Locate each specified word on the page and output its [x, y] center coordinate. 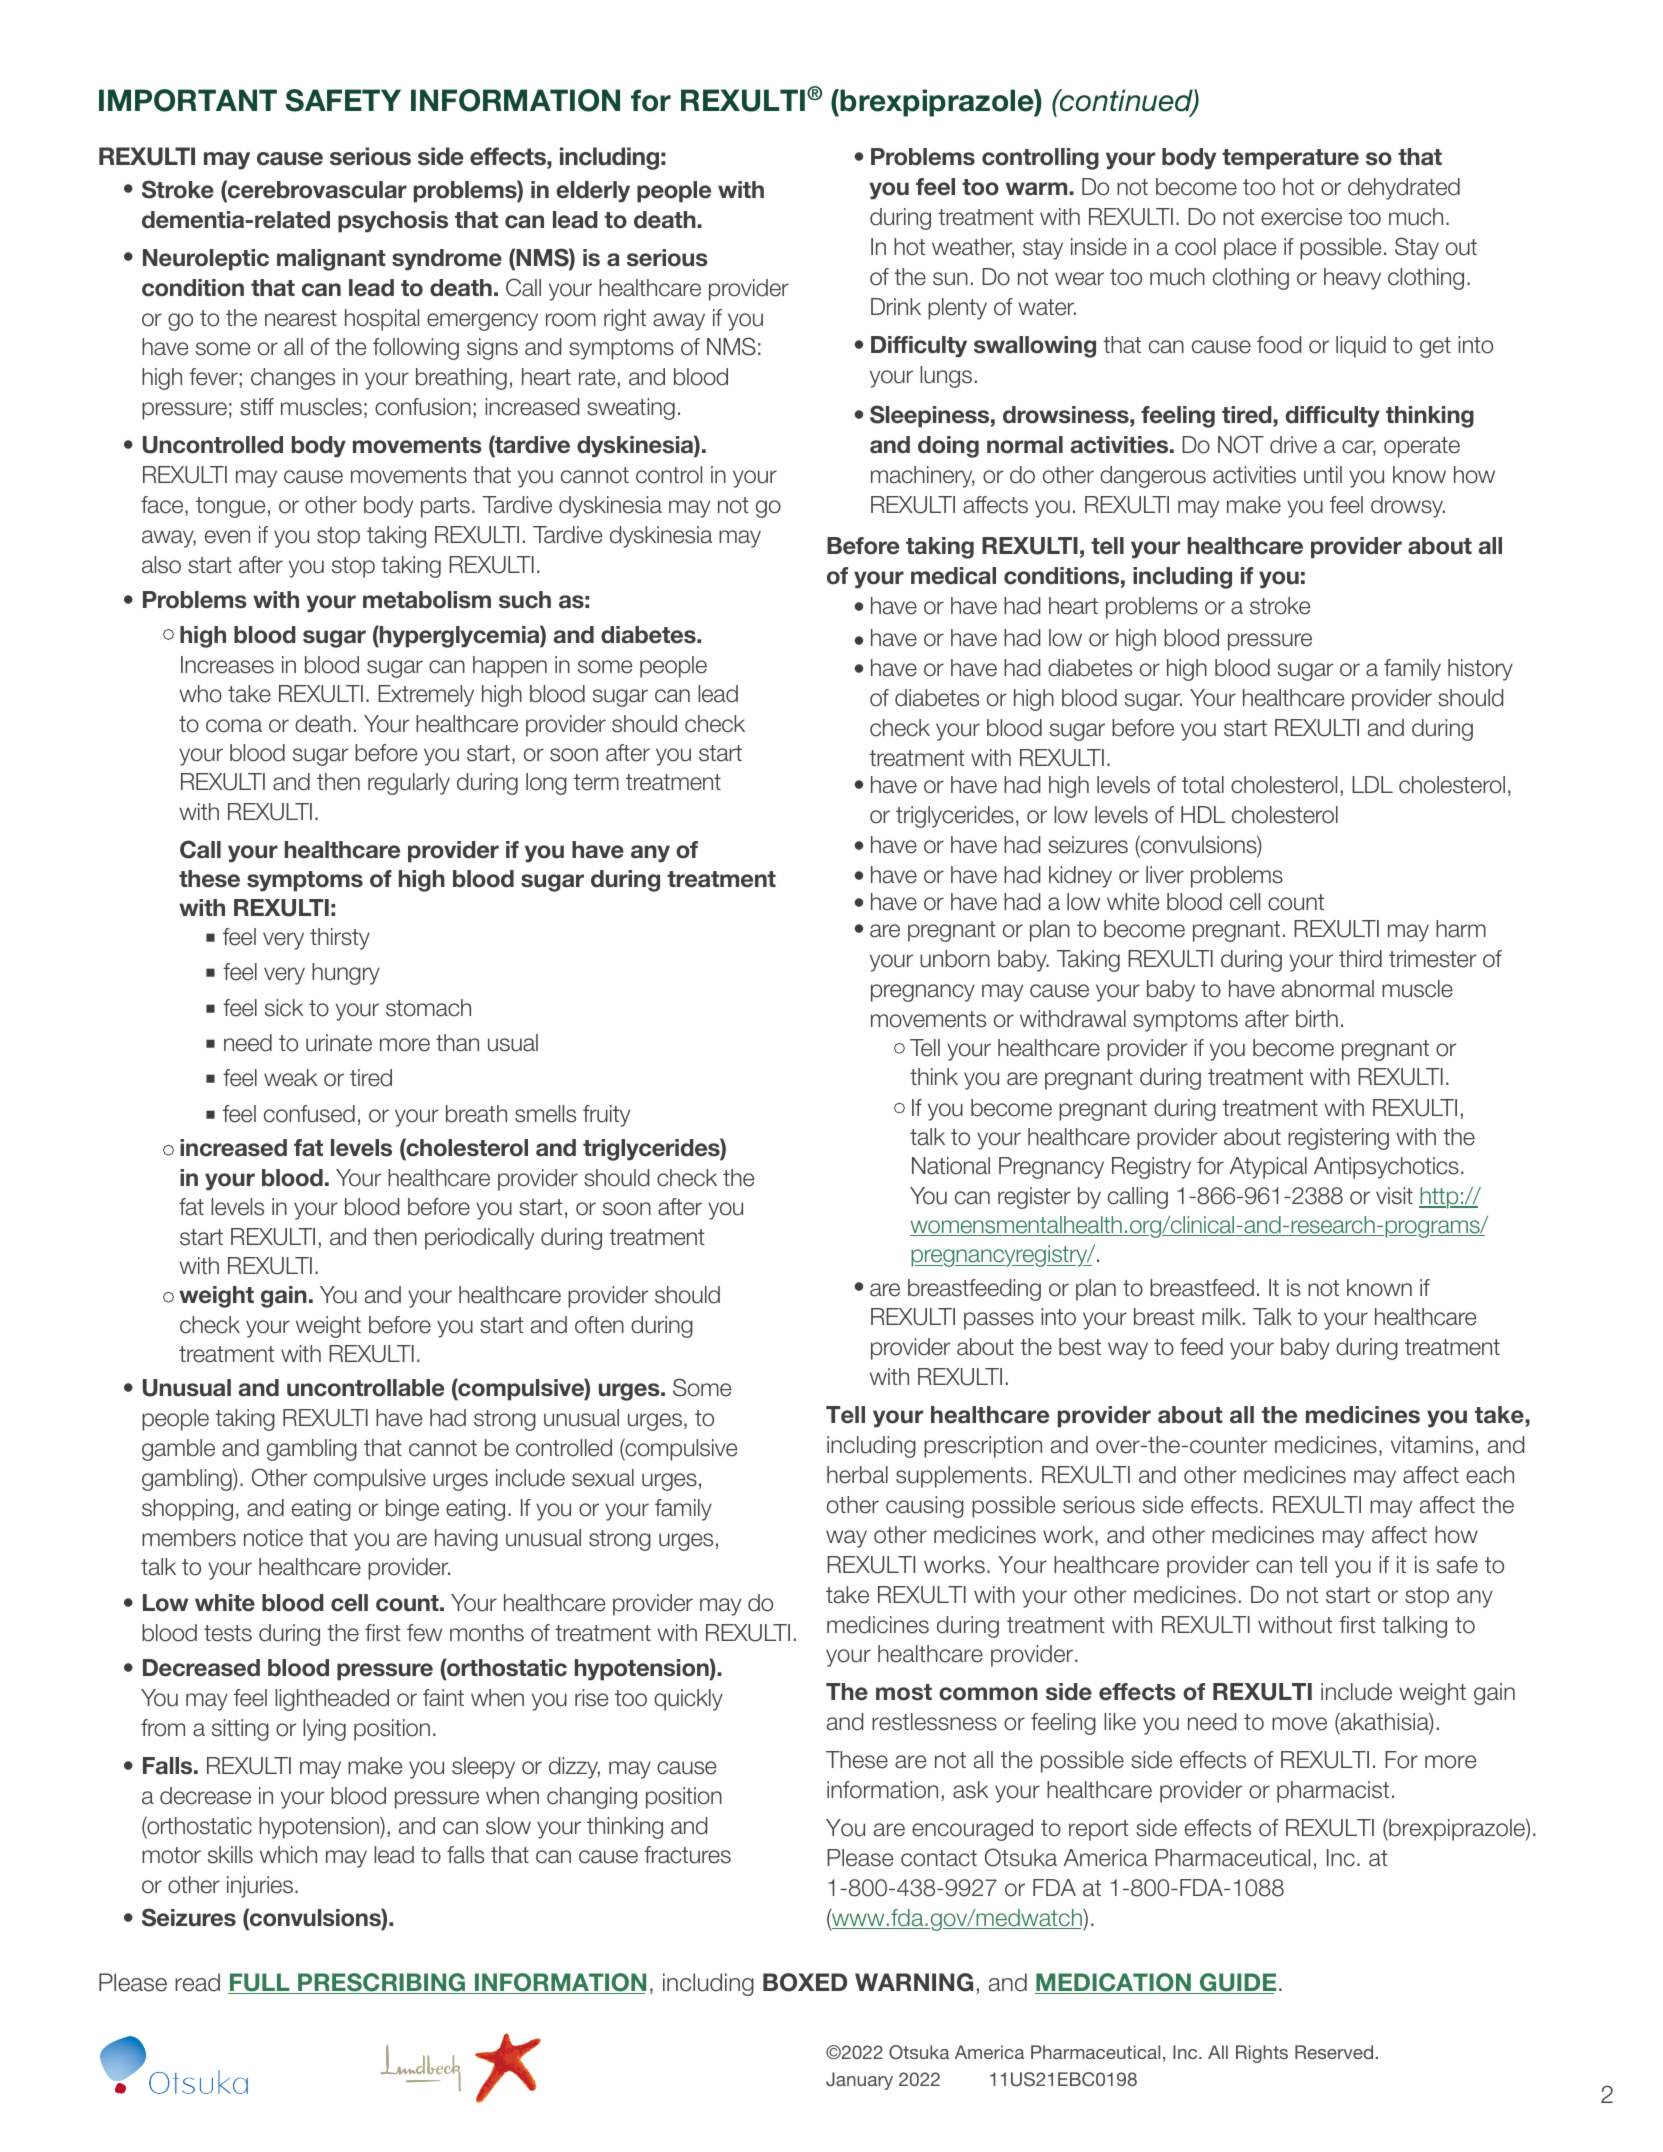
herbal [857, 1475]
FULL [260, 1983]
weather [973, 248]
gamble [178, 1450]
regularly [409, 784]
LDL [1372, 784]
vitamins [1432, 1445]
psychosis [393, 222]
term [596, 782]
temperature [1290, 159]
